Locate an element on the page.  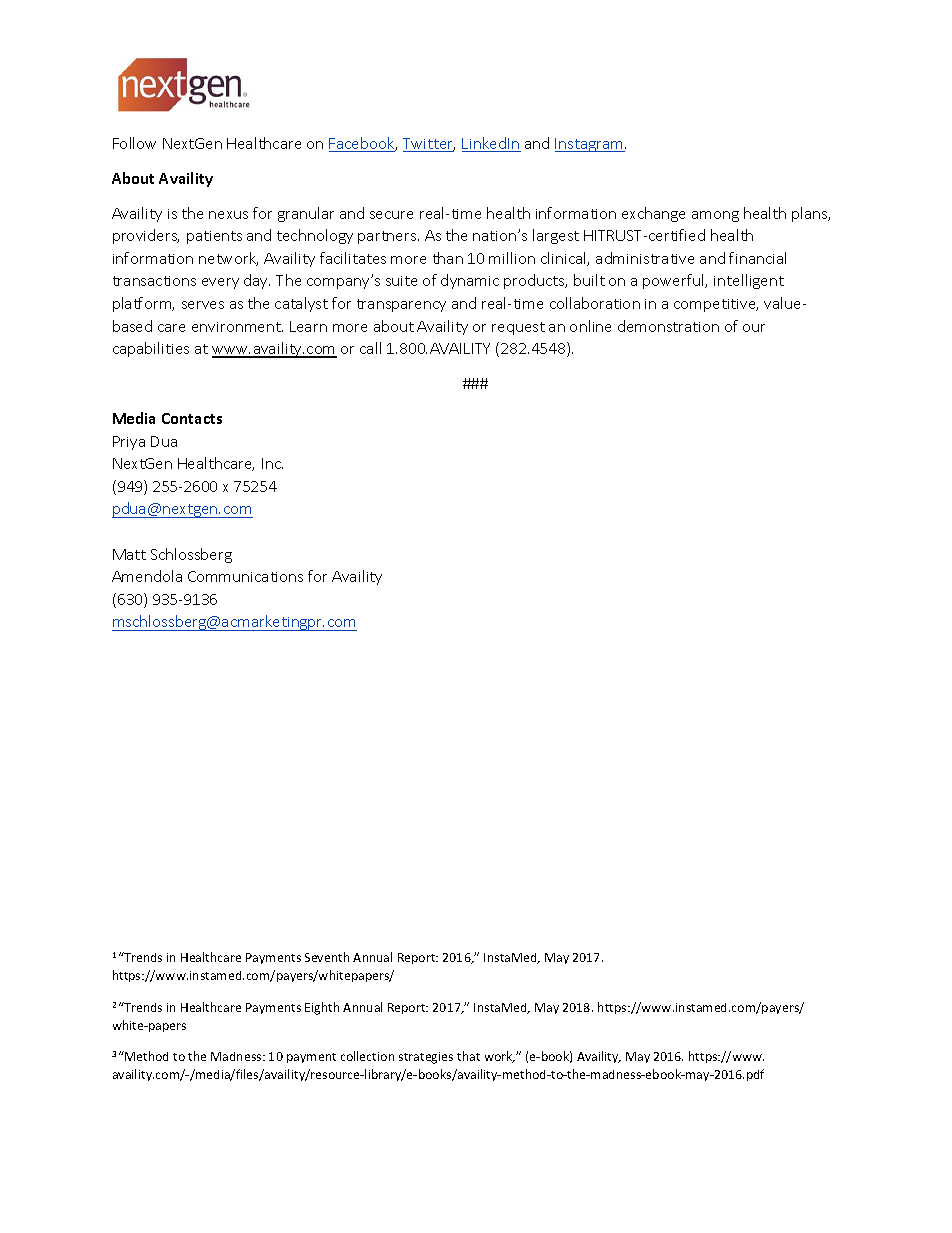
online is located at coordinates (590, 326).
